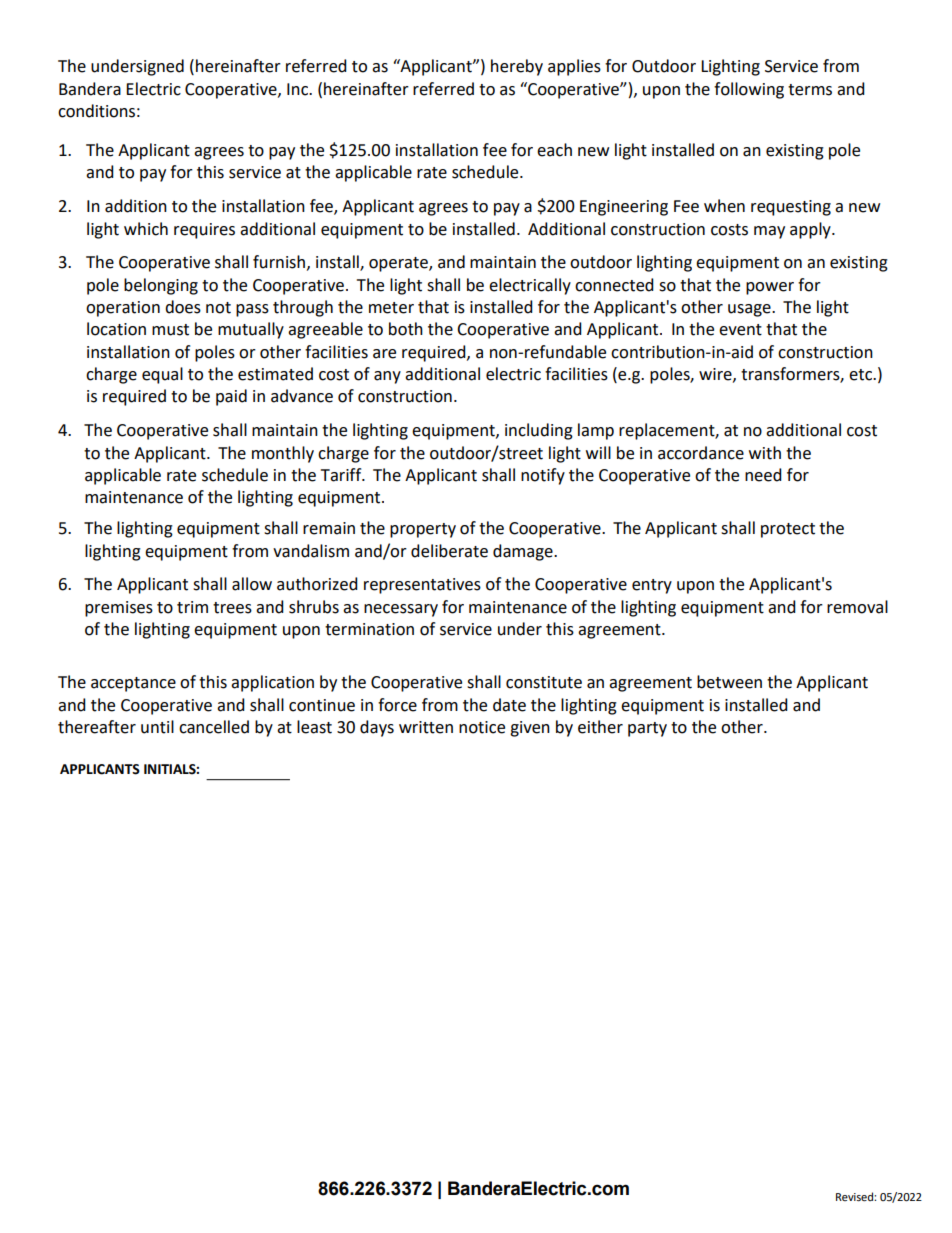 The image size is (952, 1233). What do you see at coordinates (204, 231) in the screenshot?
I see `requires` at bounding box center [204, 231].
